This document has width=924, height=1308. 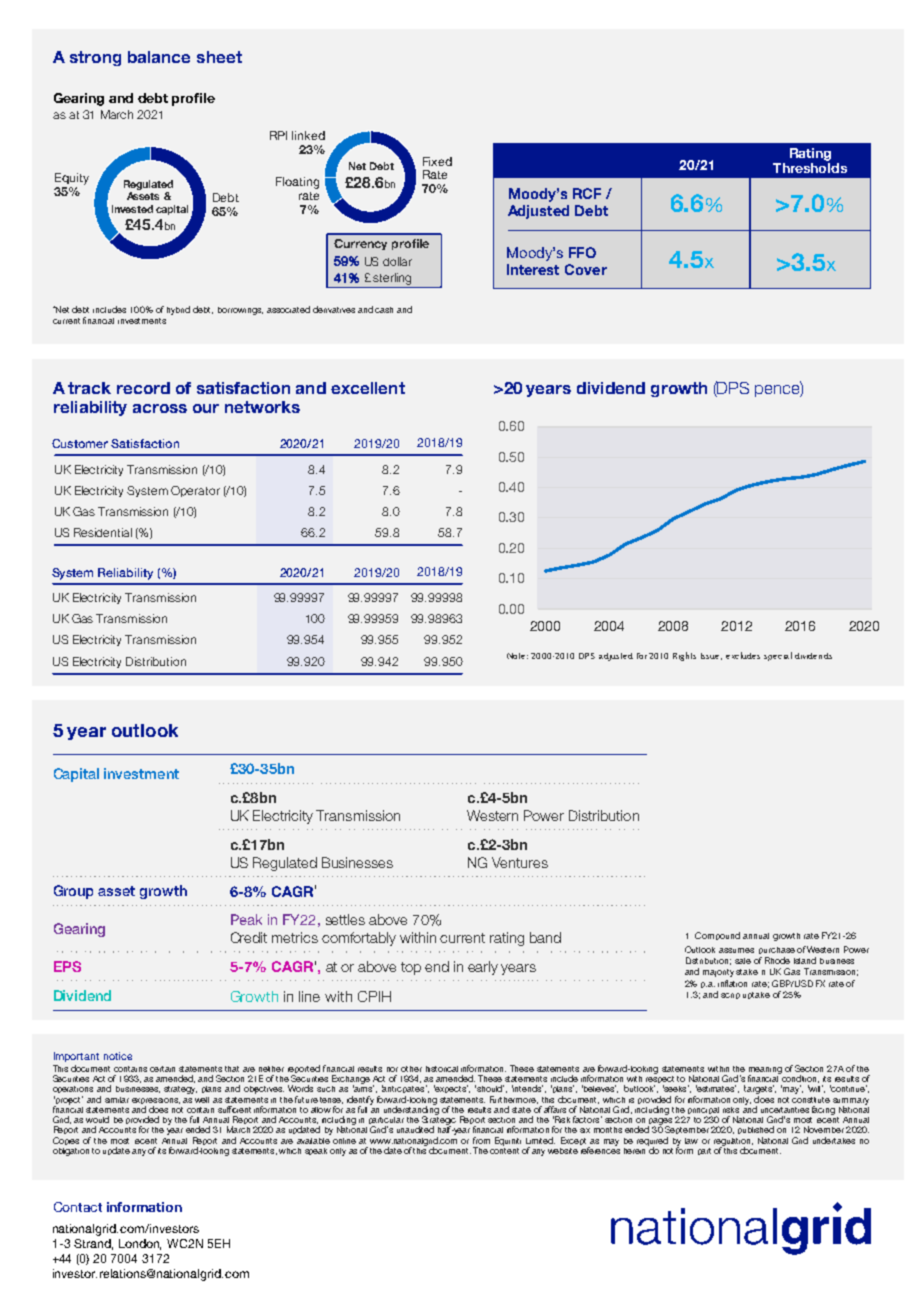 What do you see at coordinates (437, 161) in the document?
I see `Fixed` at bounding box center [437, 161].
